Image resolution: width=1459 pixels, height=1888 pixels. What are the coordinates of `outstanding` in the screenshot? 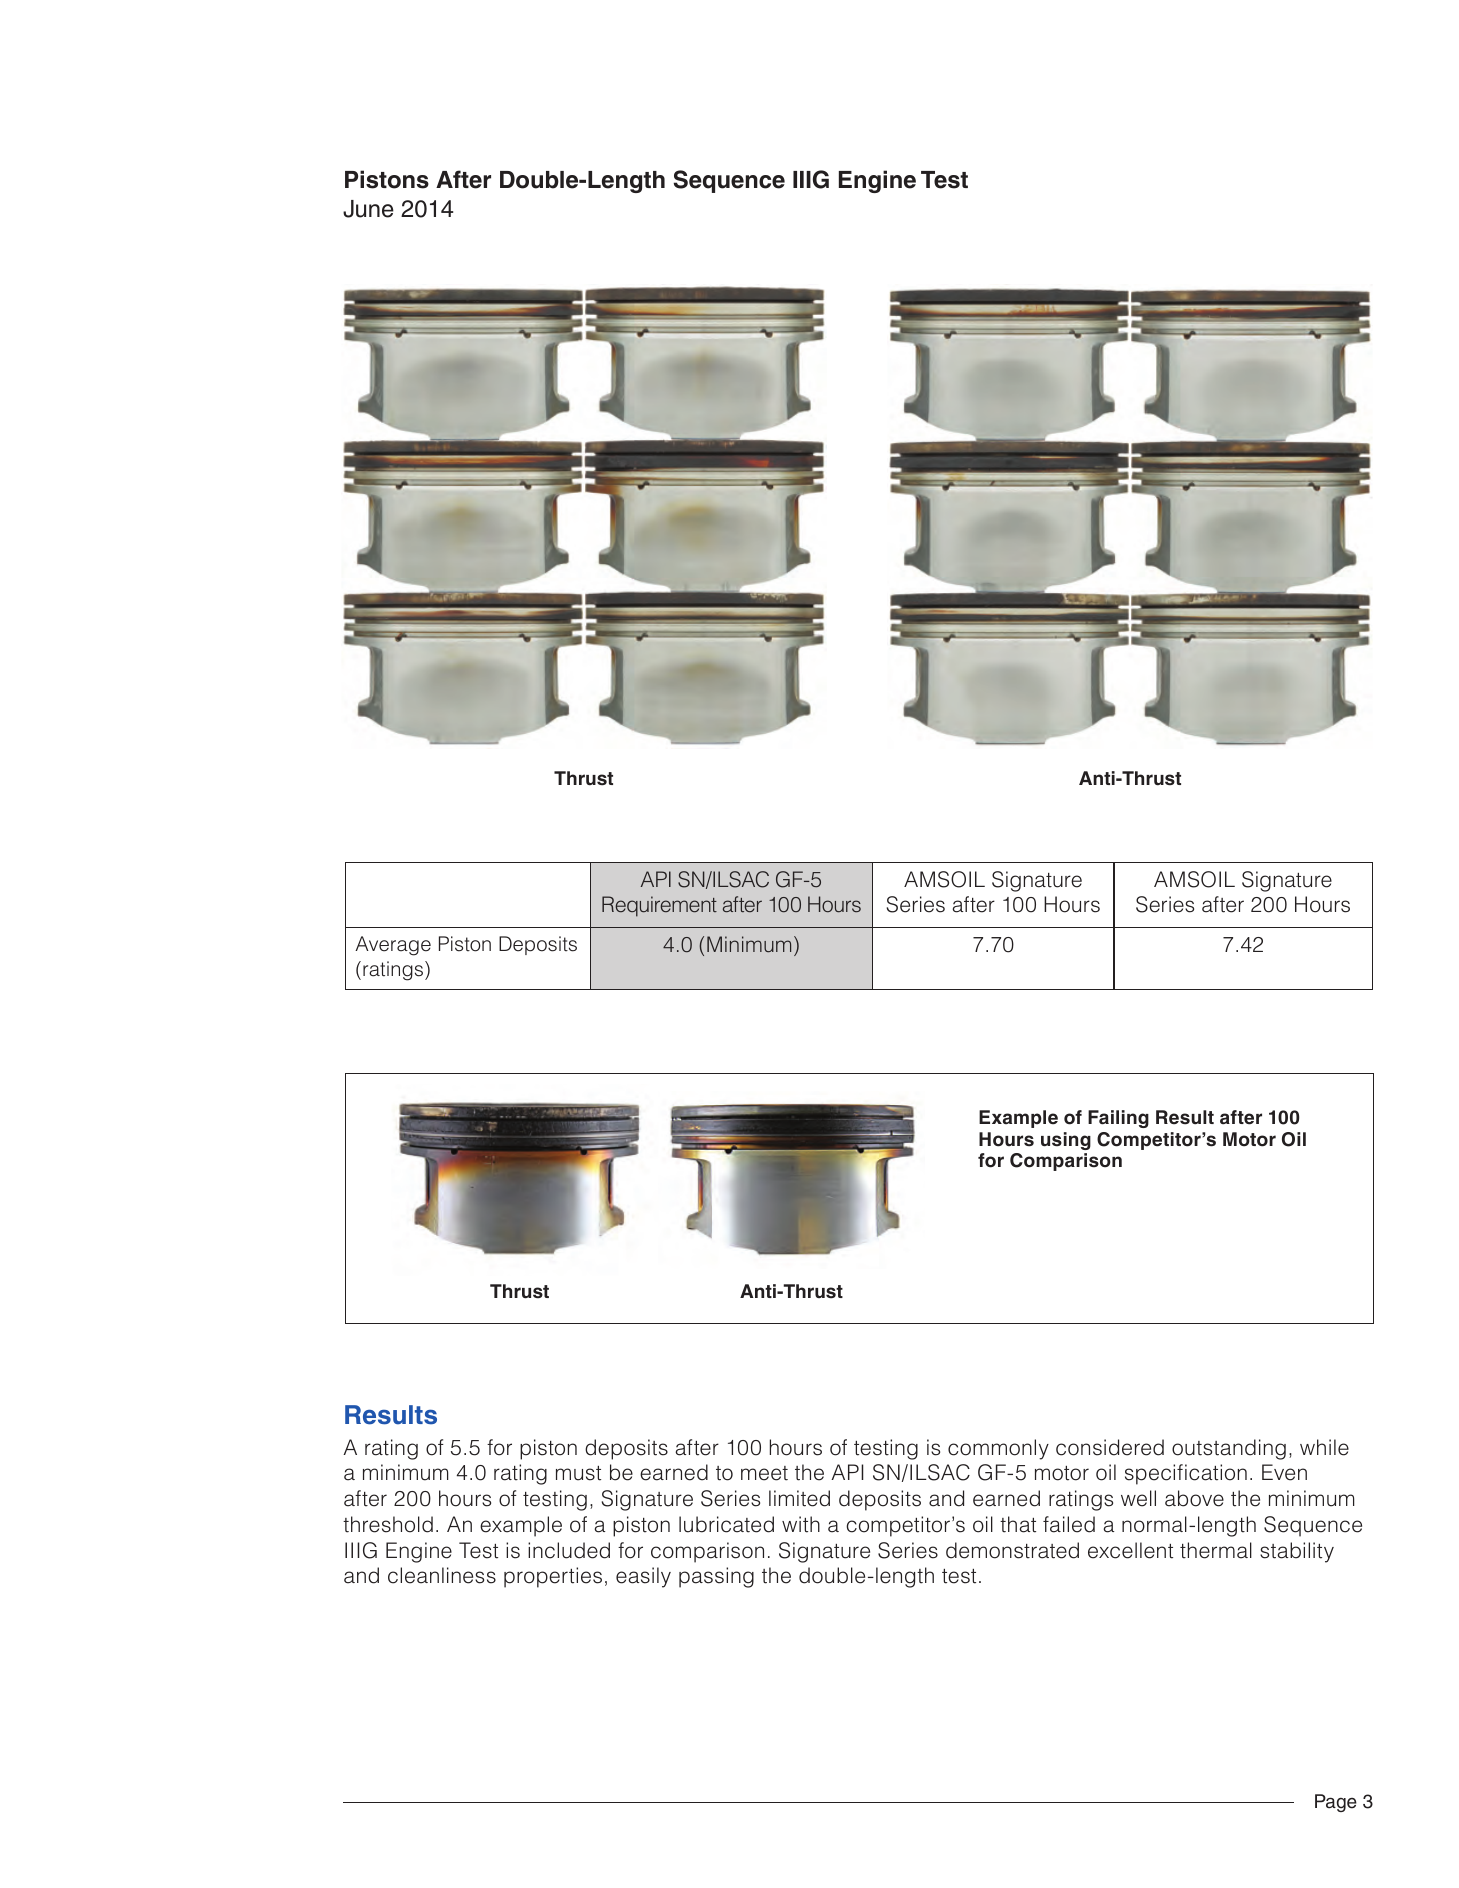 It's located at (1229, 1449).
